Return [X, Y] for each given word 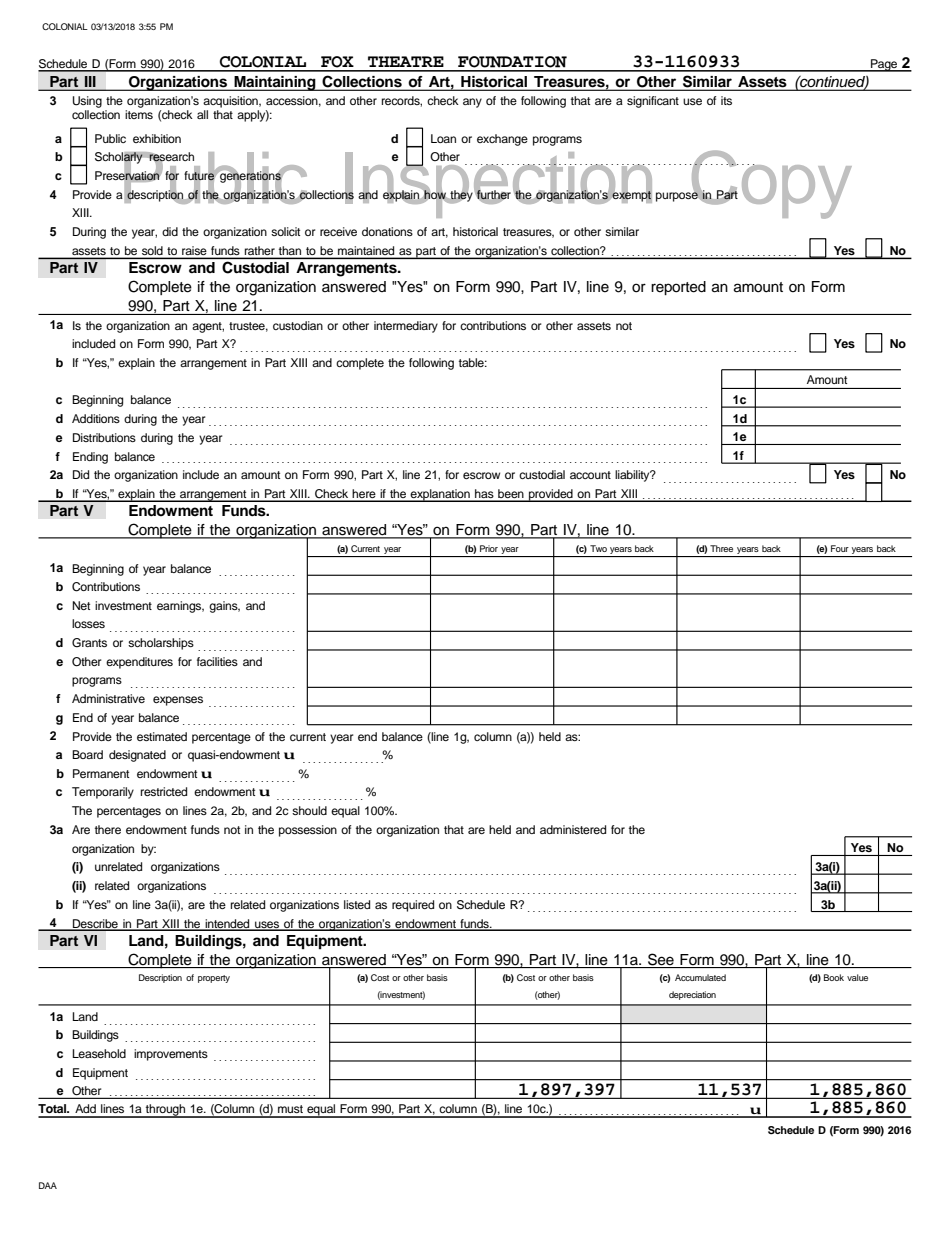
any [472, 103]
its [726, 100]
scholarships [161, 644]
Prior [489, 548]
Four [840, 548]
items [139, 114]
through [166, 1111]
